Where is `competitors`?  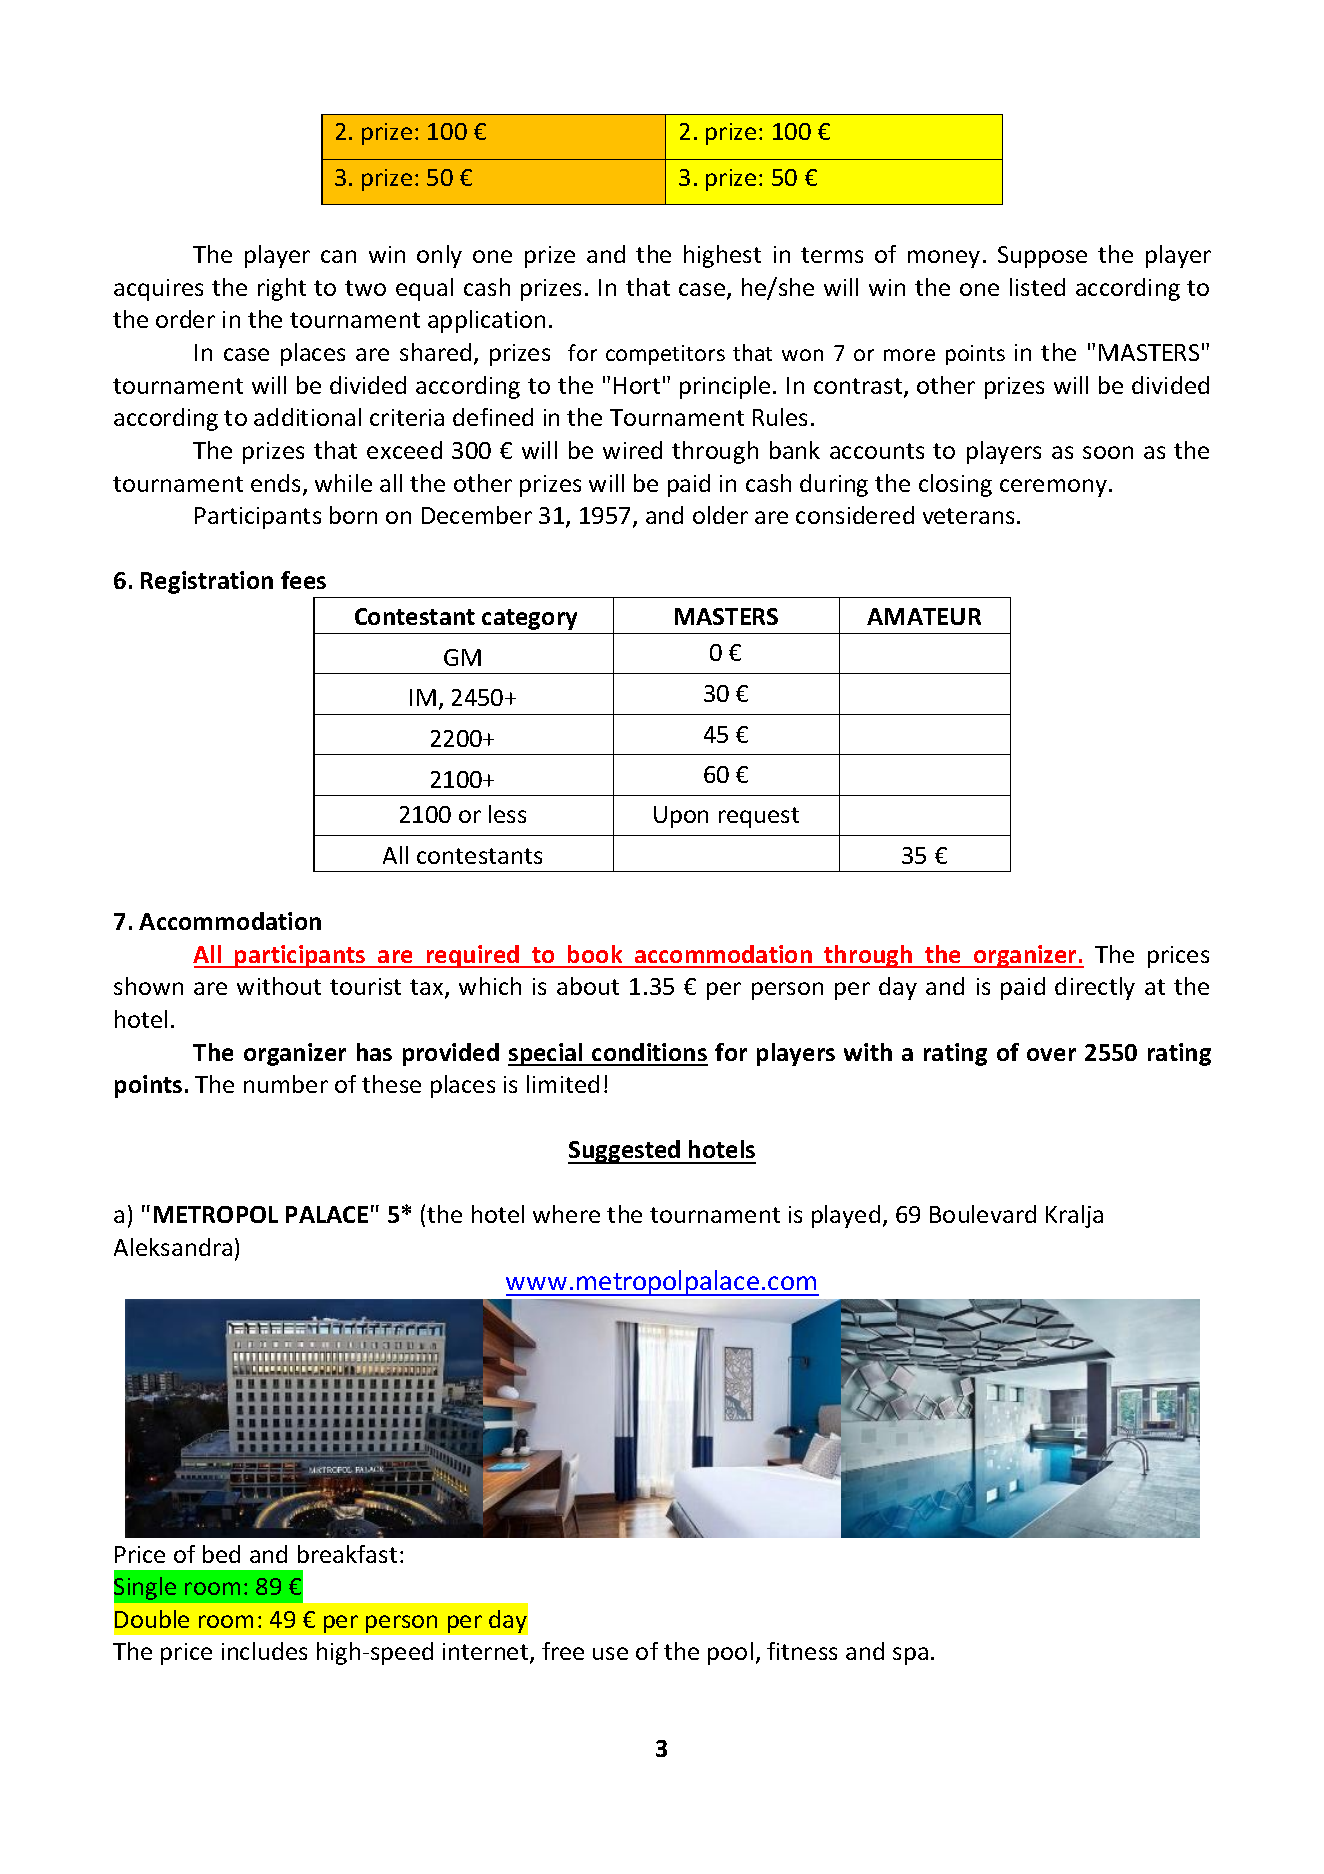 competitors is located at coordinates (665, 355).
